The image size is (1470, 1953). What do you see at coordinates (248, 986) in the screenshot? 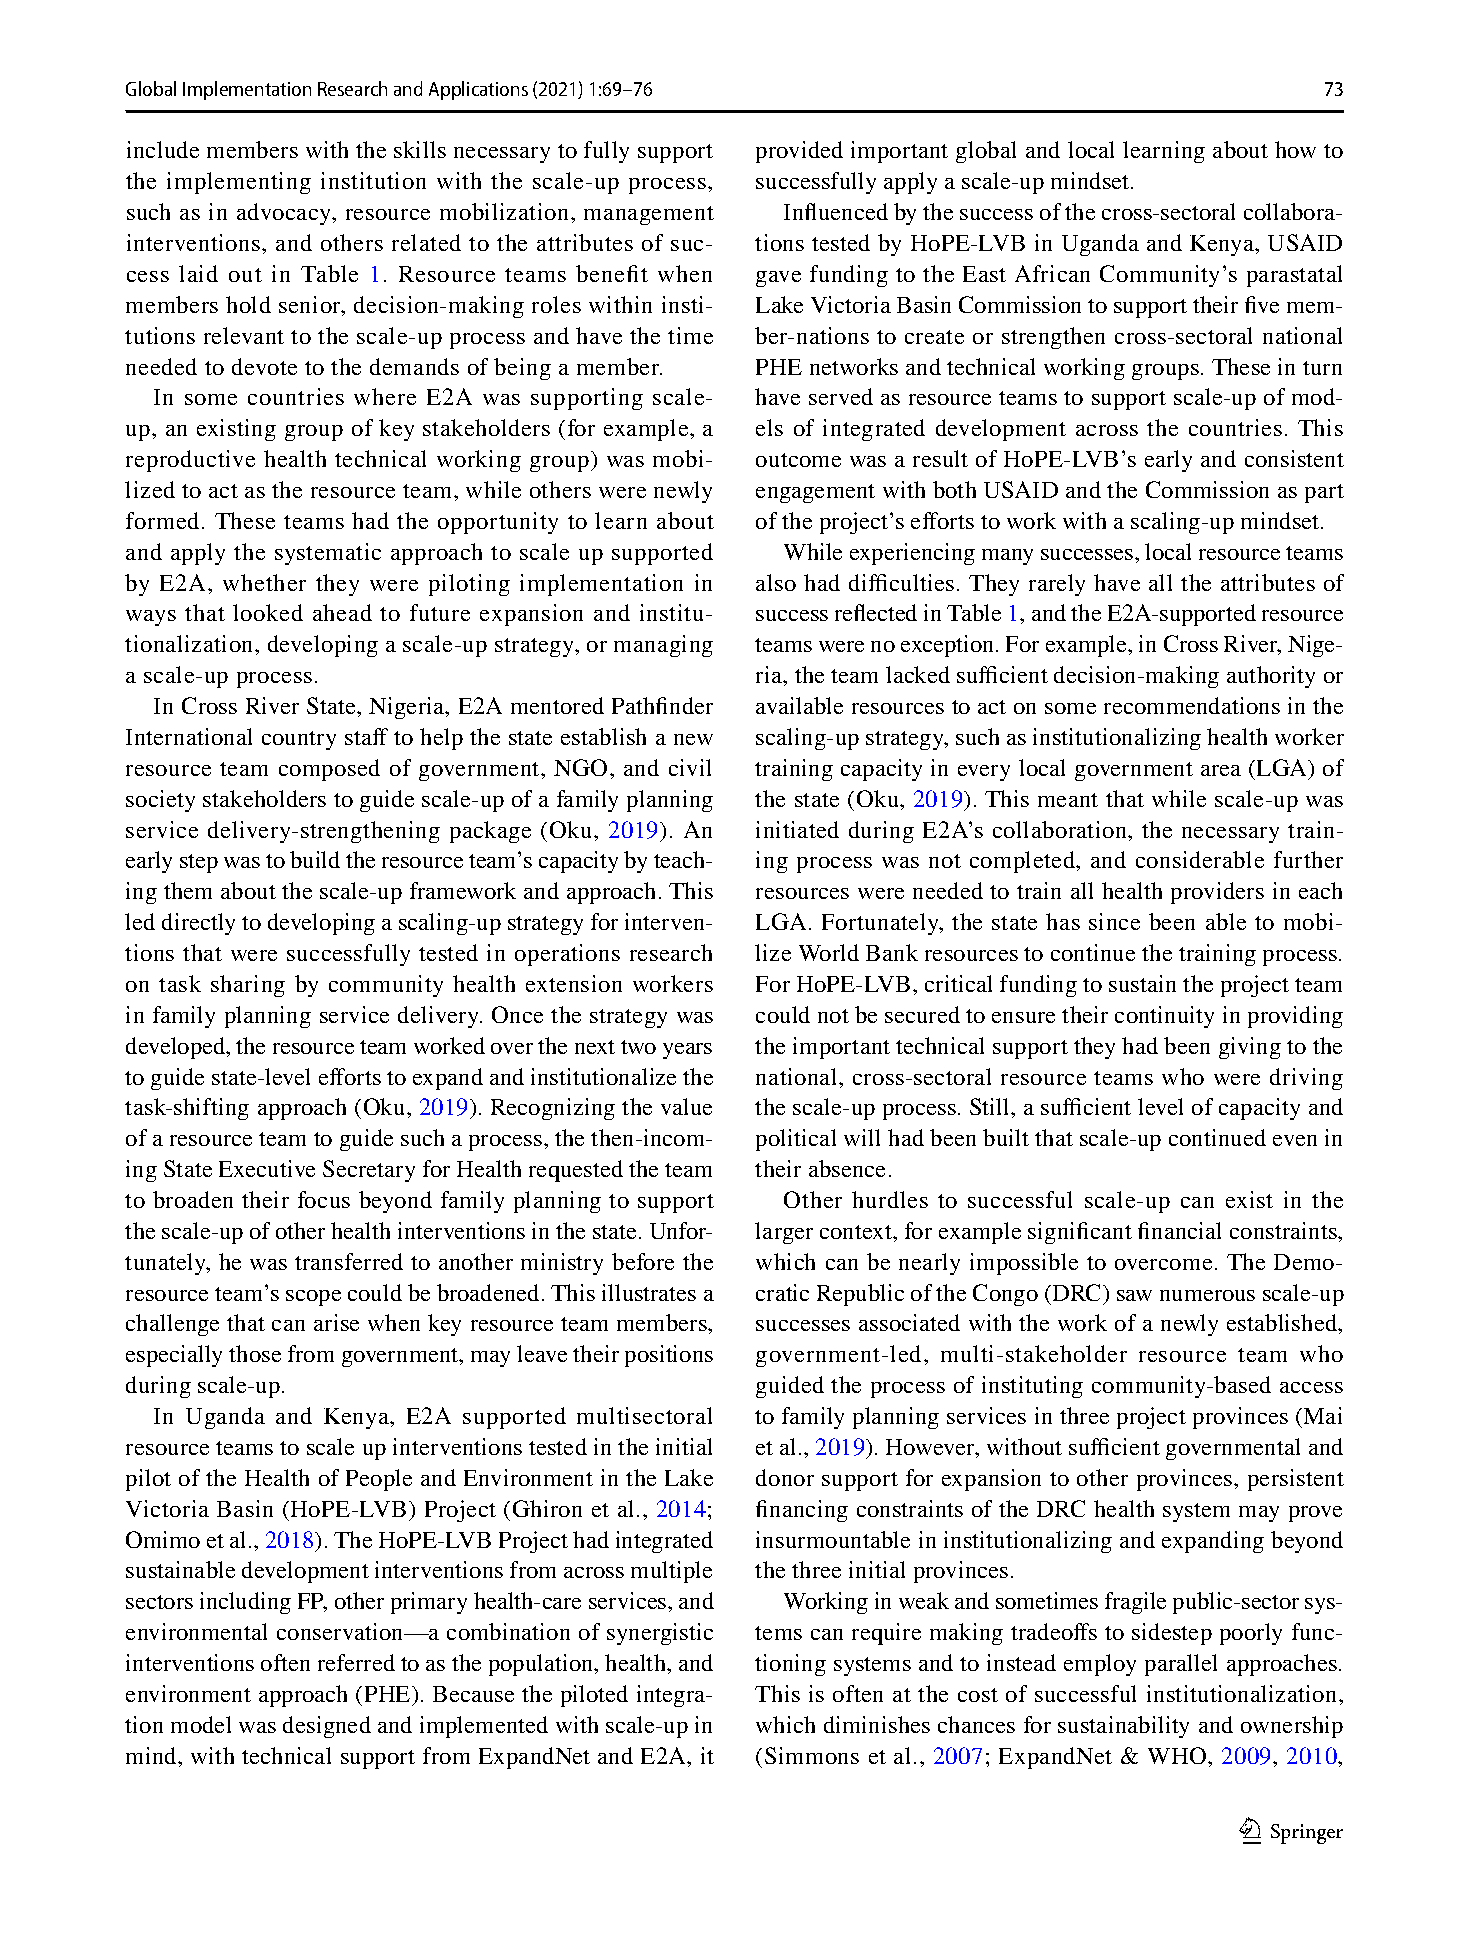
I see `sharing` at bounding box center [248, 986].
